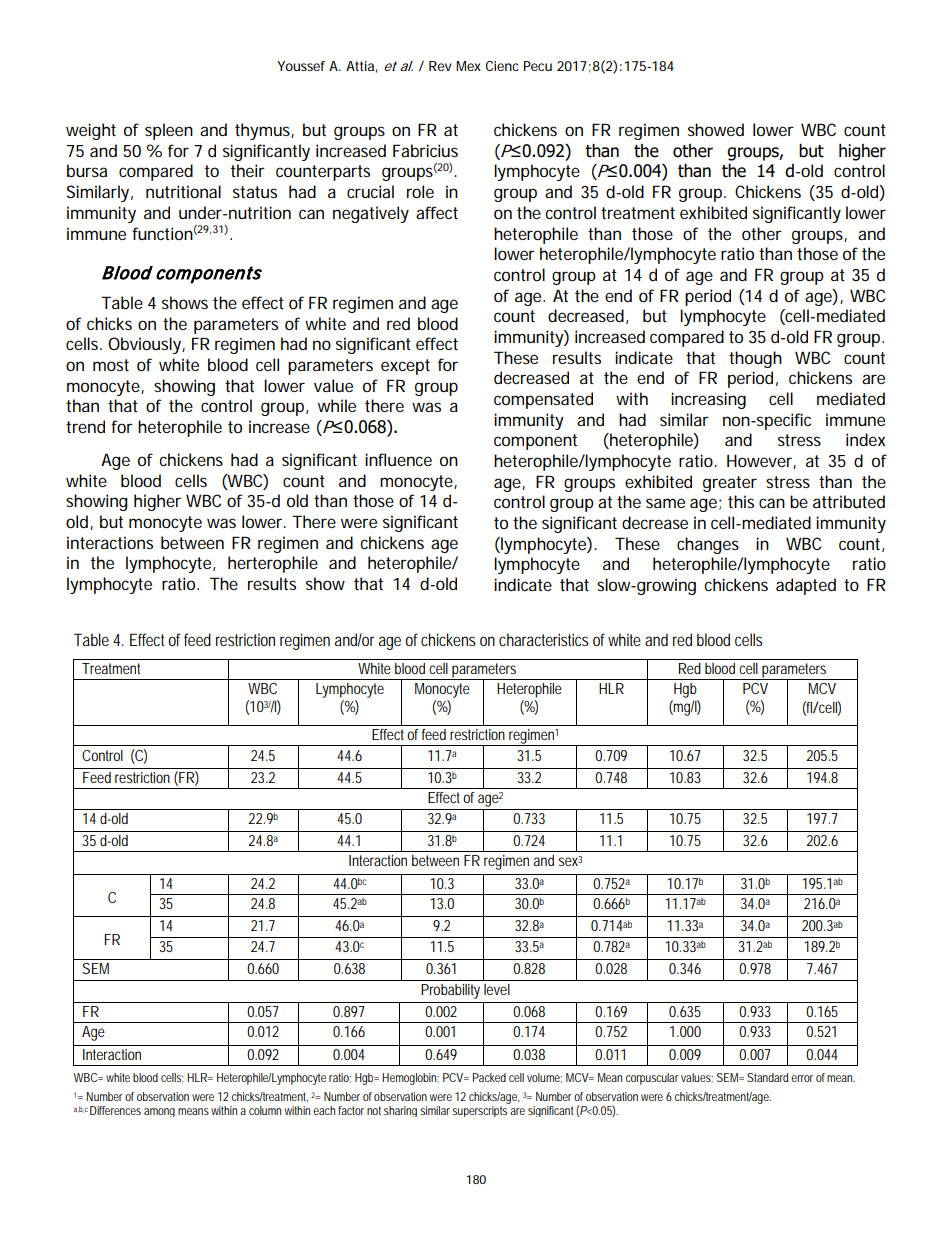 This image has height=1233, width=952. Describe the element at coordinates (489, 1077) in the image. I see `Packed` at that location.
